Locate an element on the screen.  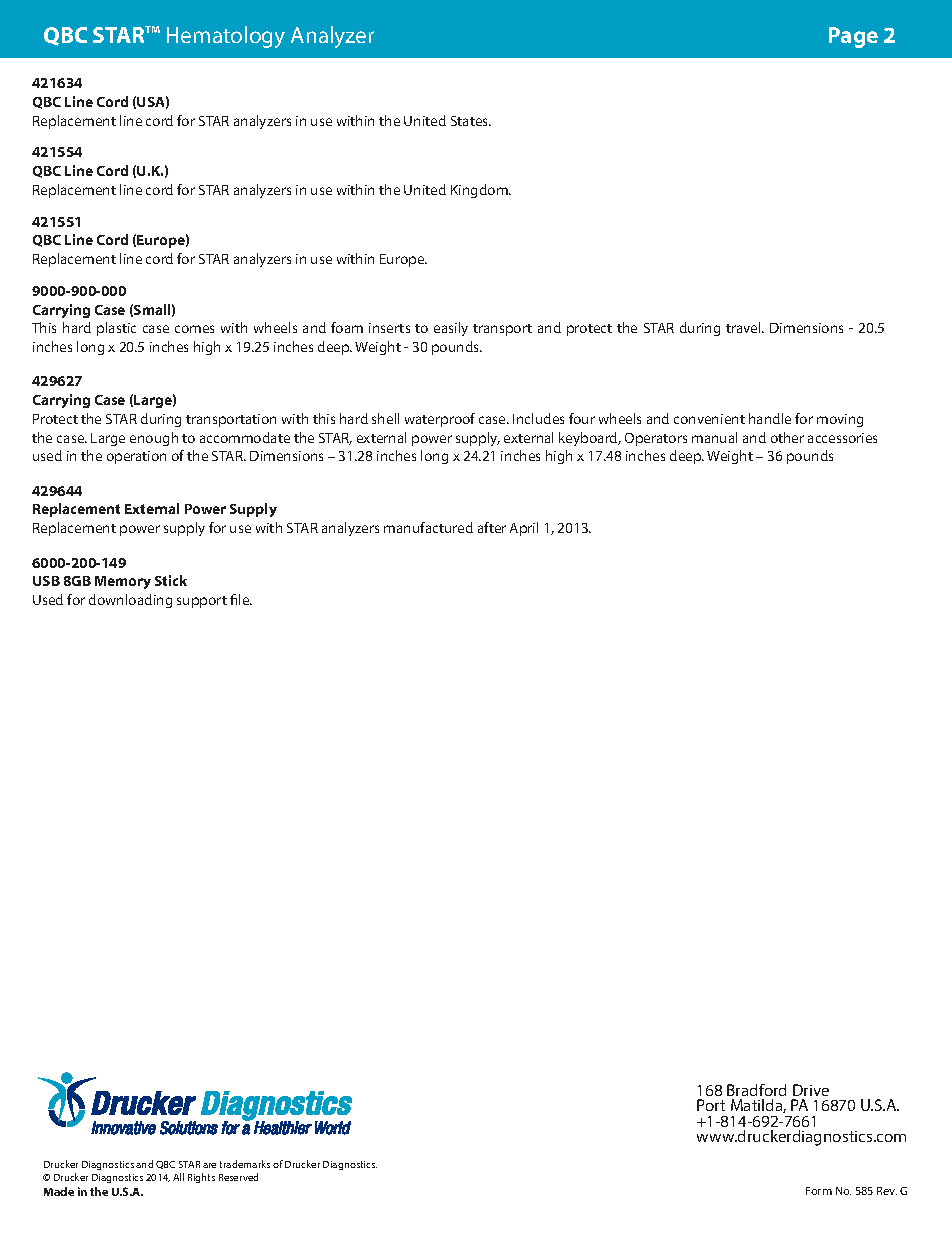
Rights is located at coordinates (201, 1178).
